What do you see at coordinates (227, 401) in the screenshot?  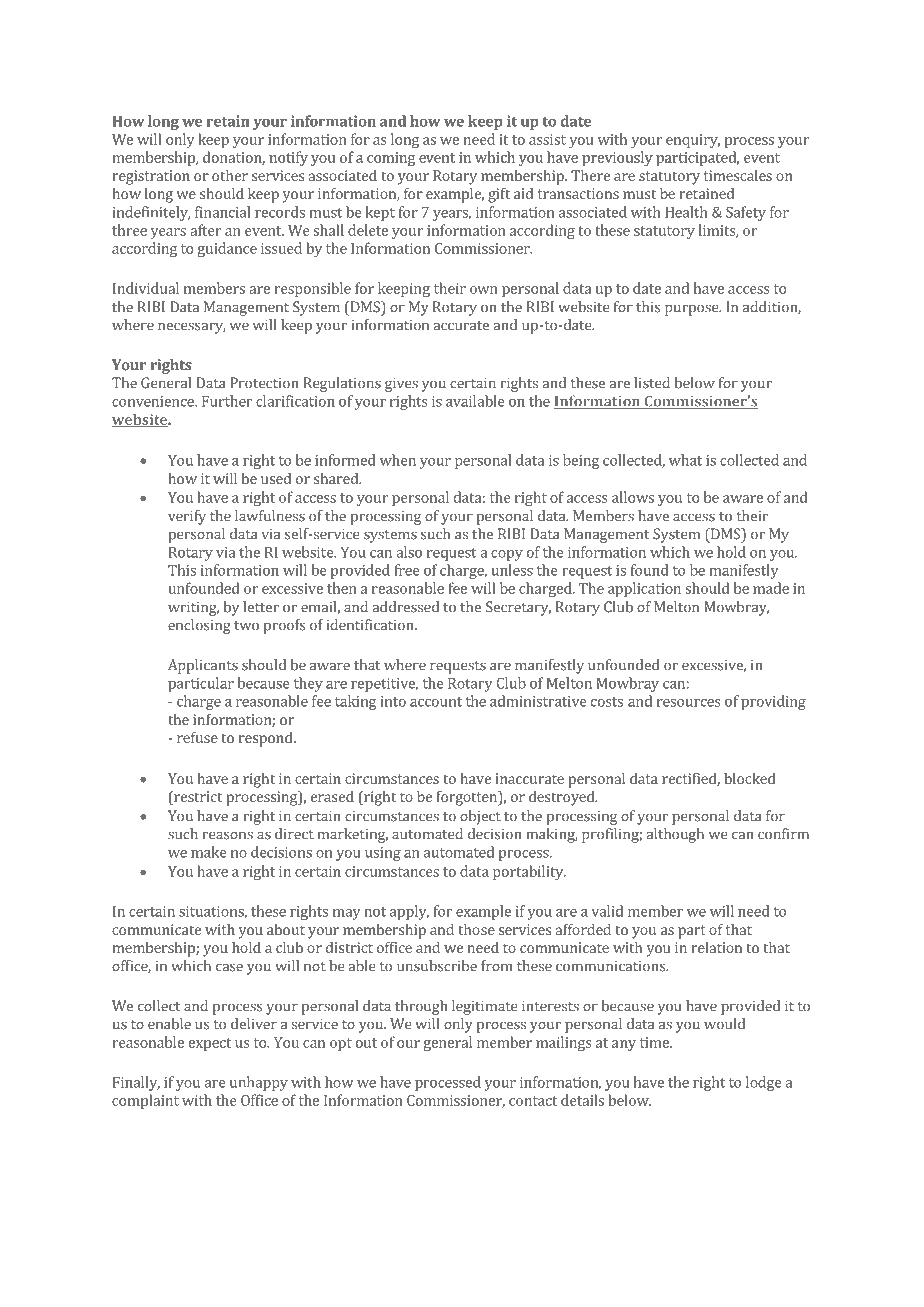 I see `Further` at bounding box center [227, 401].
